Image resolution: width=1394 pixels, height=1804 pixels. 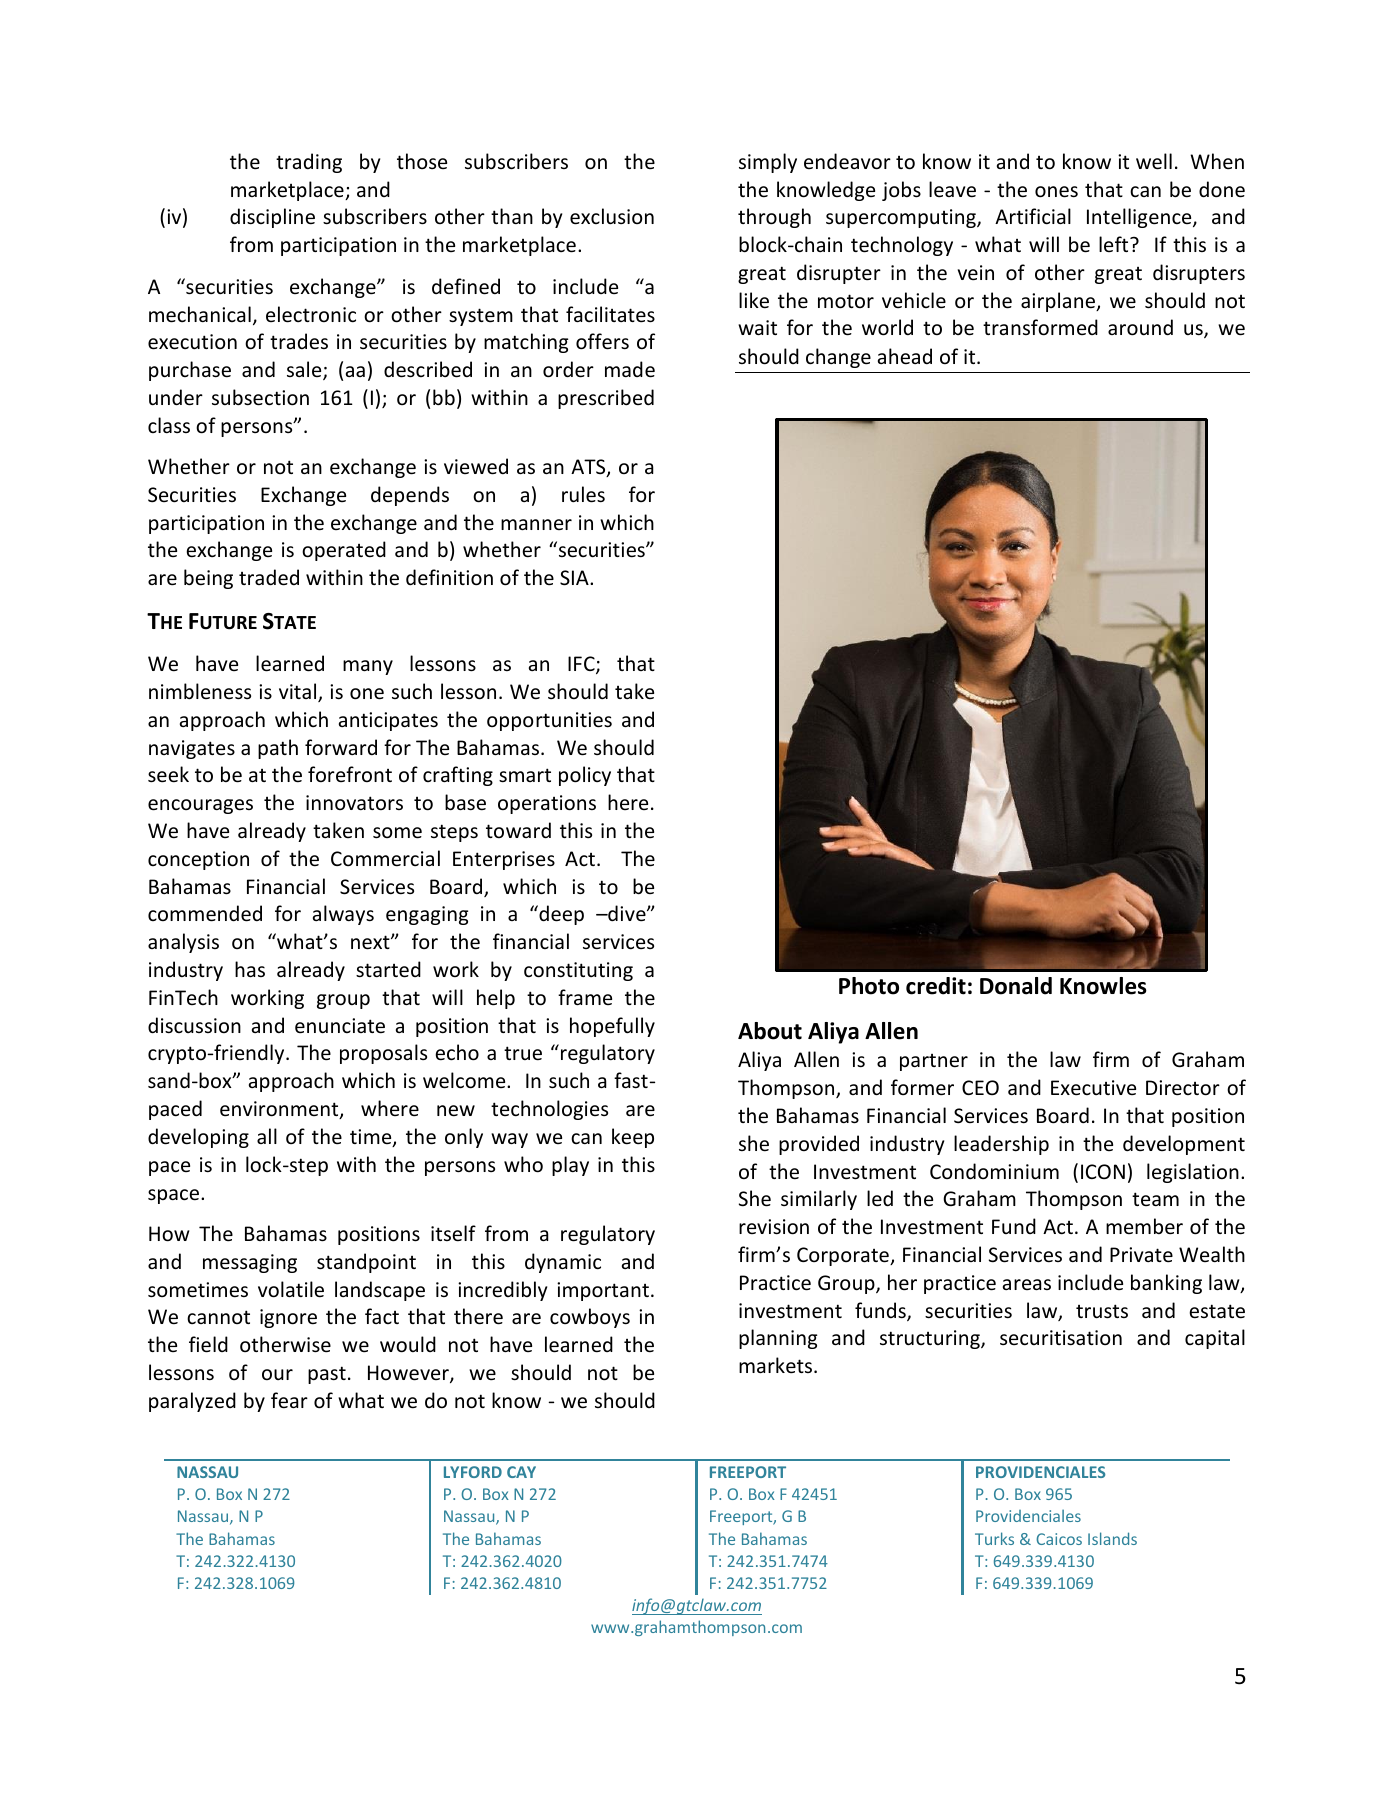 I want to click on Commercial, so click(x=385, y=858).
